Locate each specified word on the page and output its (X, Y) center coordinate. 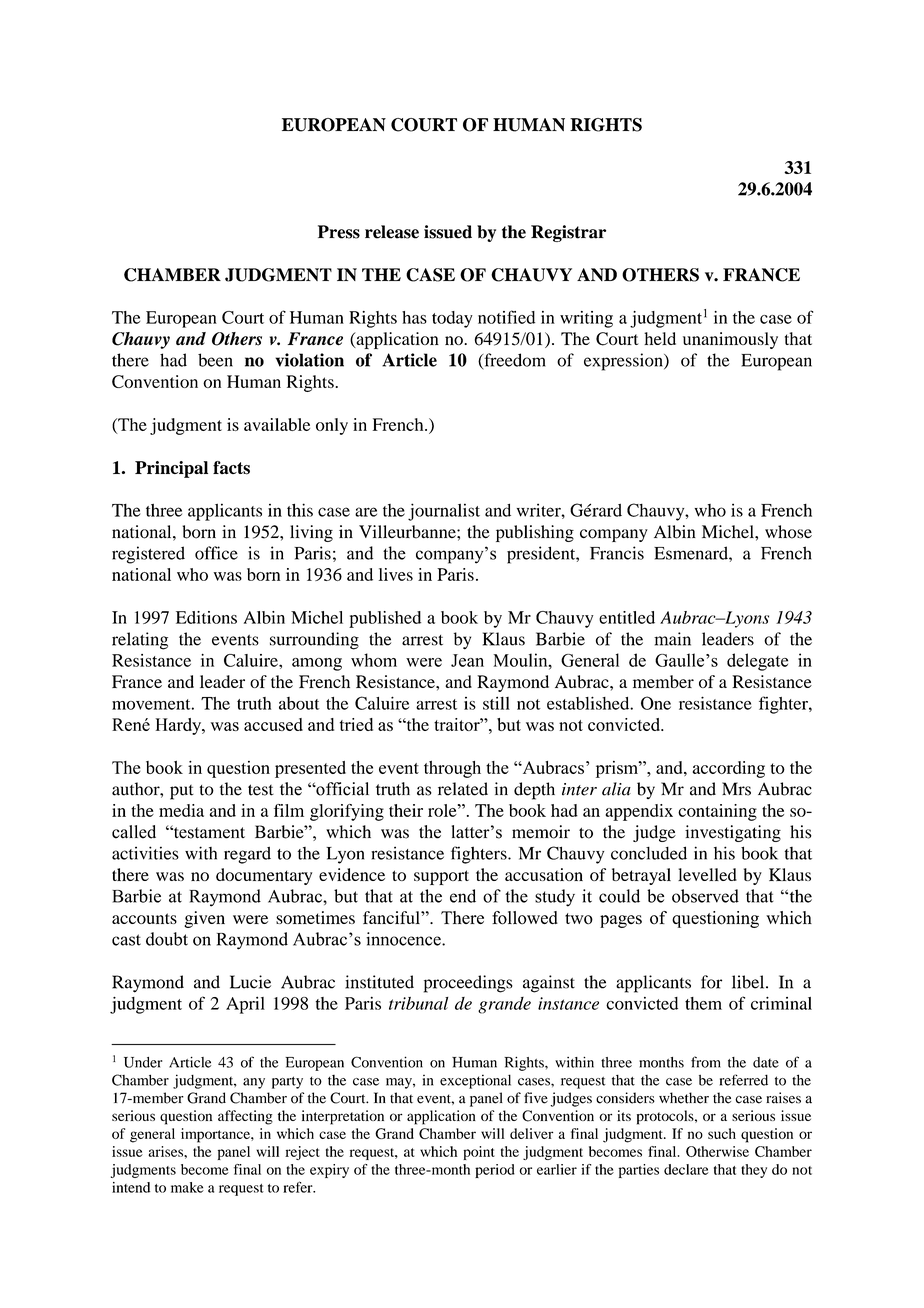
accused (273, 724)
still (496, 703)
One (656, 703)
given (204, 919)
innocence (404, 939)
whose (788, 532)
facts (231, 468)
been (215, 360)
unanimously (730, 340)
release (392, 232)
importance (216, 1135)
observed (705, 896)
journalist (444, 512)
